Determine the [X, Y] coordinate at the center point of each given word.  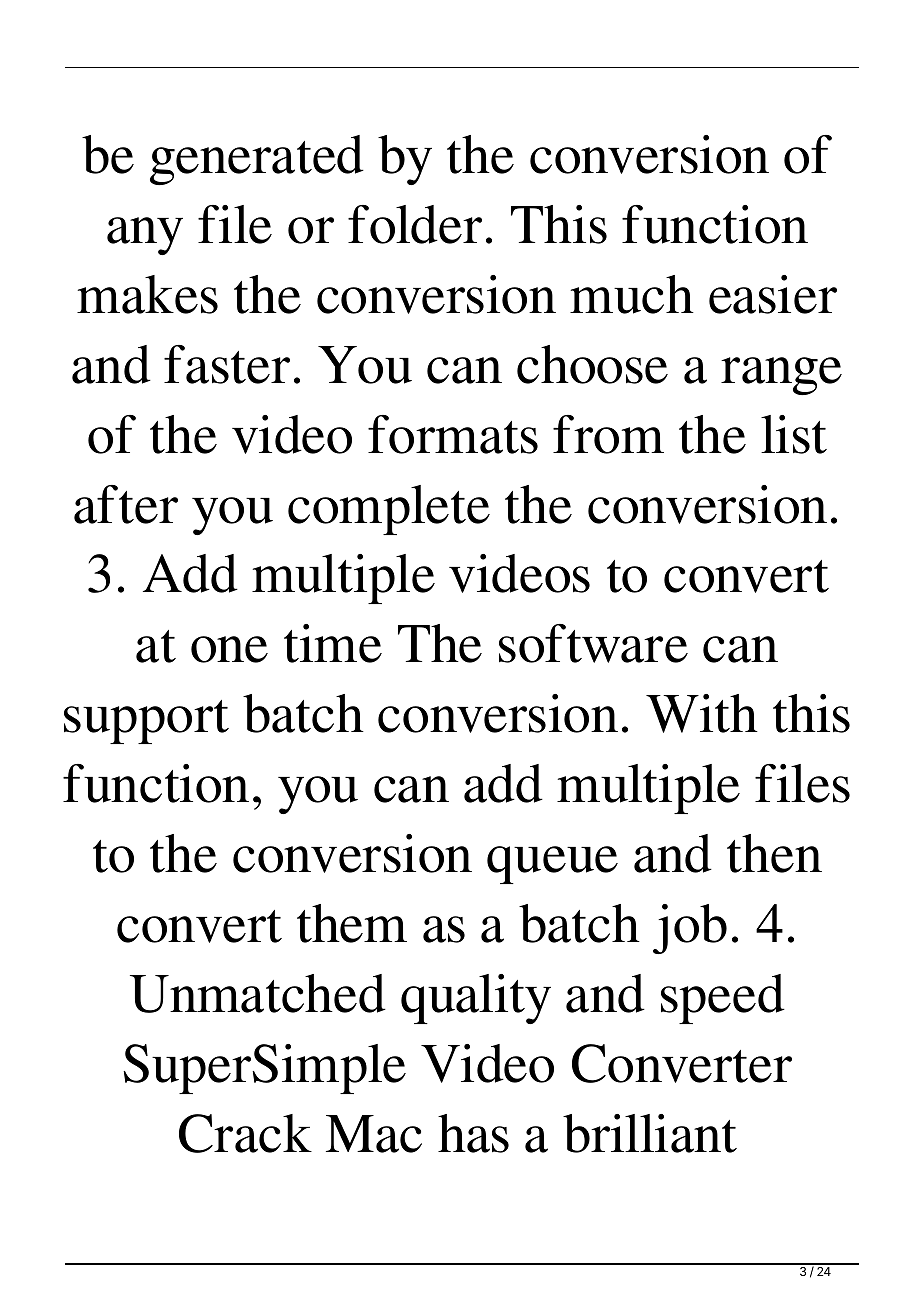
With [702, 713]
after [126, 504]
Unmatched [258, 993]
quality [476, 999]
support [146, 722]
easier [773, 294]
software [593, 643]
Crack [245, 1133]
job [690, 929]
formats [453, 434]
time [333, 643]
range [781, 376]
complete [389, 510]
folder [415, 224]
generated [257, 160]
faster [227, 364]
